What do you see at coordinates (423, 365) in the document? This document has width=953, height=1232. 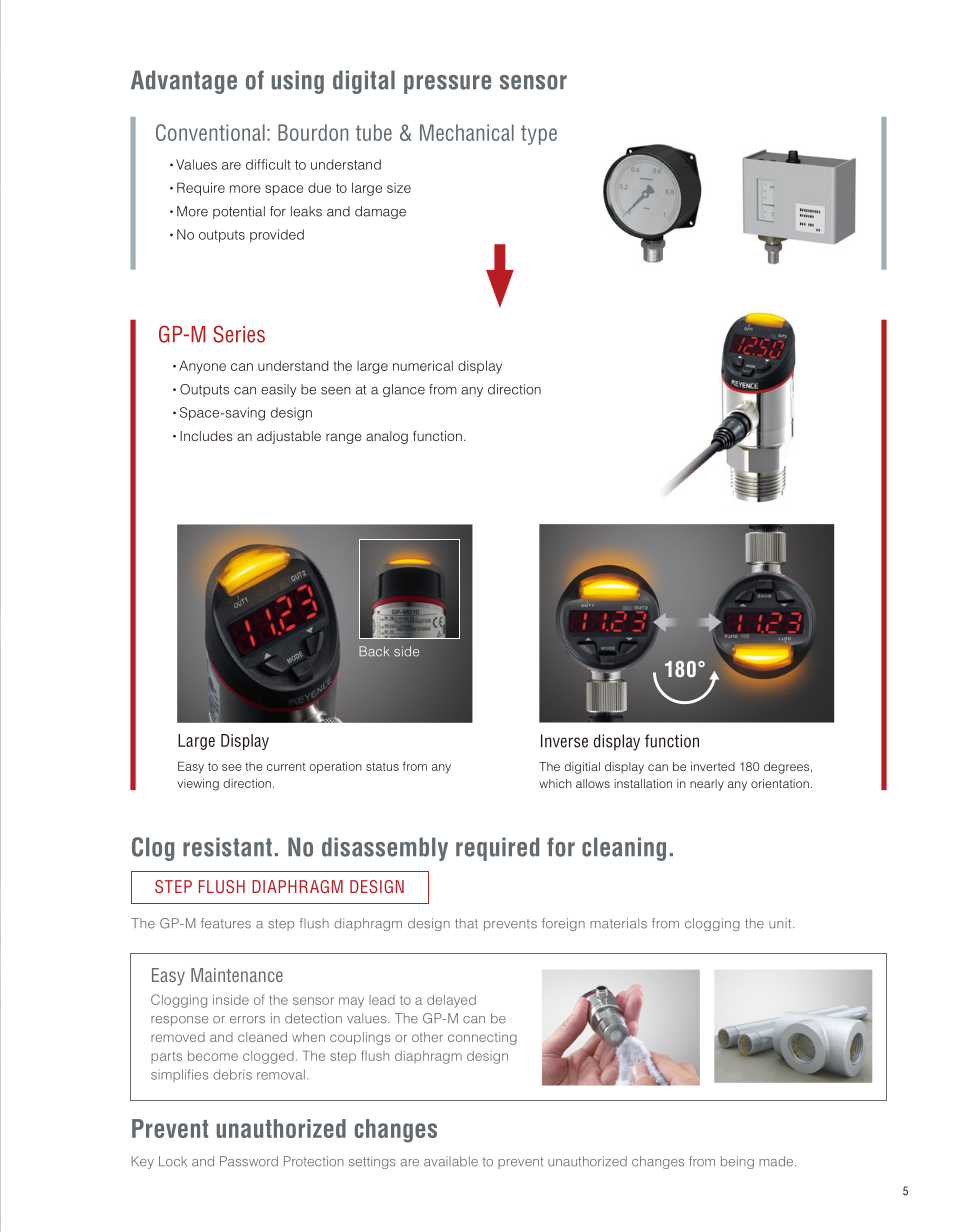 I see `numerical` at bounding box center [423, 365].
